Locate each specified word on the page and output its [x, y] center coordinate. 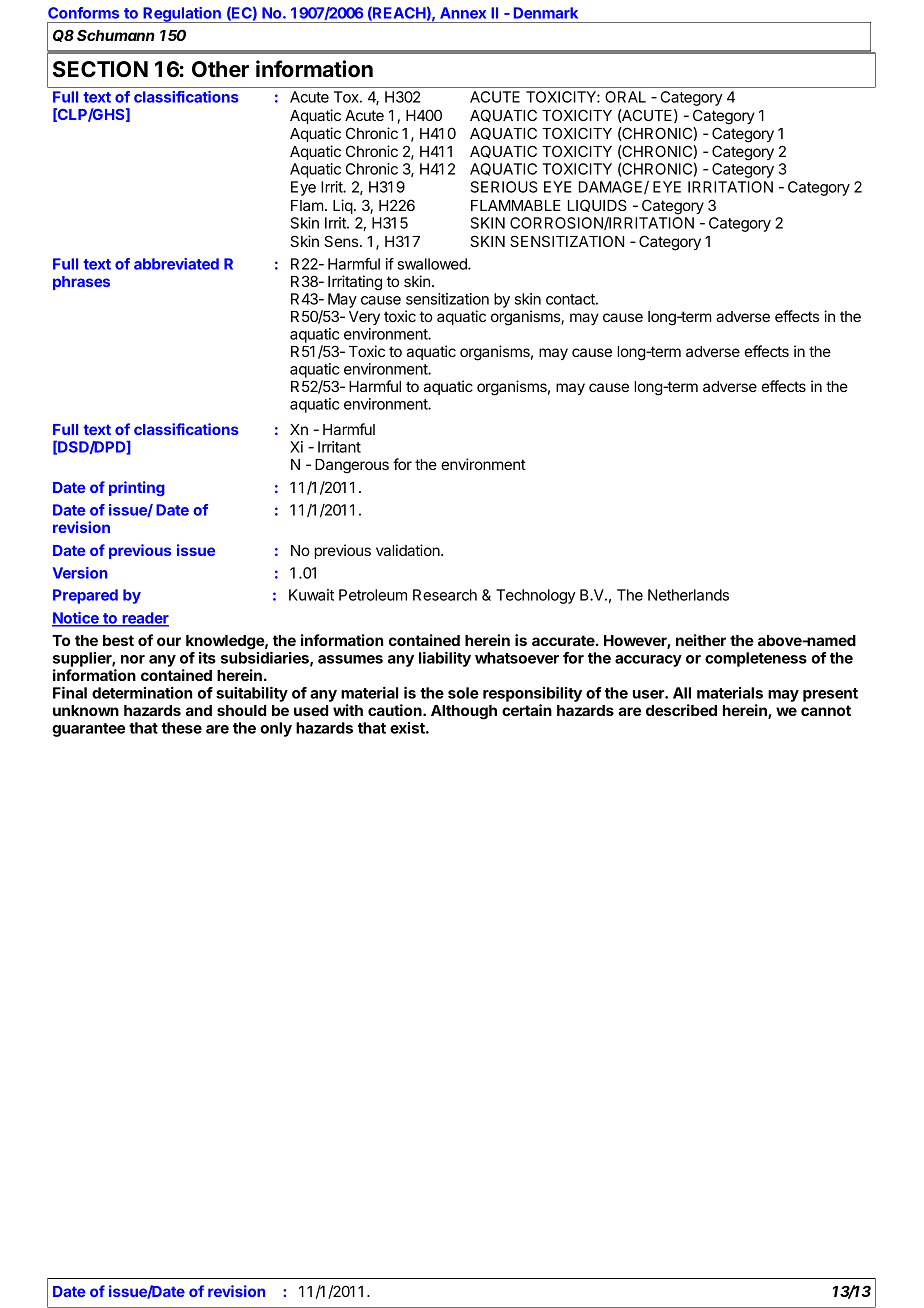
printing [137, 488]
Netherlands [688, 595]
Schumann [116, 35]
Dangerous [352, 466]
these [181, 728]
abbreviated [176, 264]
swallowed [433, 264]
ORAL [625, 97]
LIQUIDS [597, 205]
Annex [463, 13]
